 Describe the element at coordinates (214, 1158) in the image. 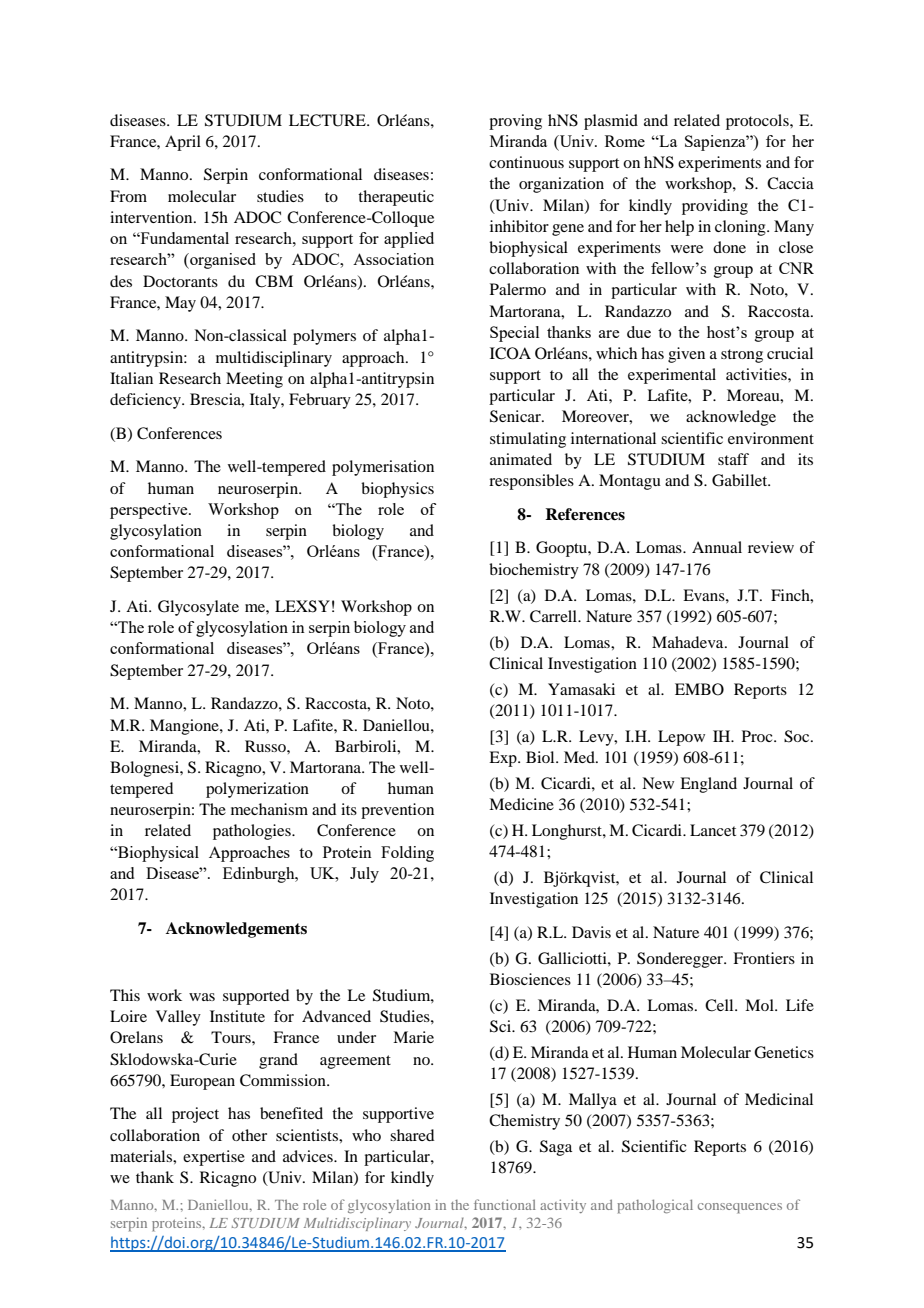

I see `expertise` at that location.
